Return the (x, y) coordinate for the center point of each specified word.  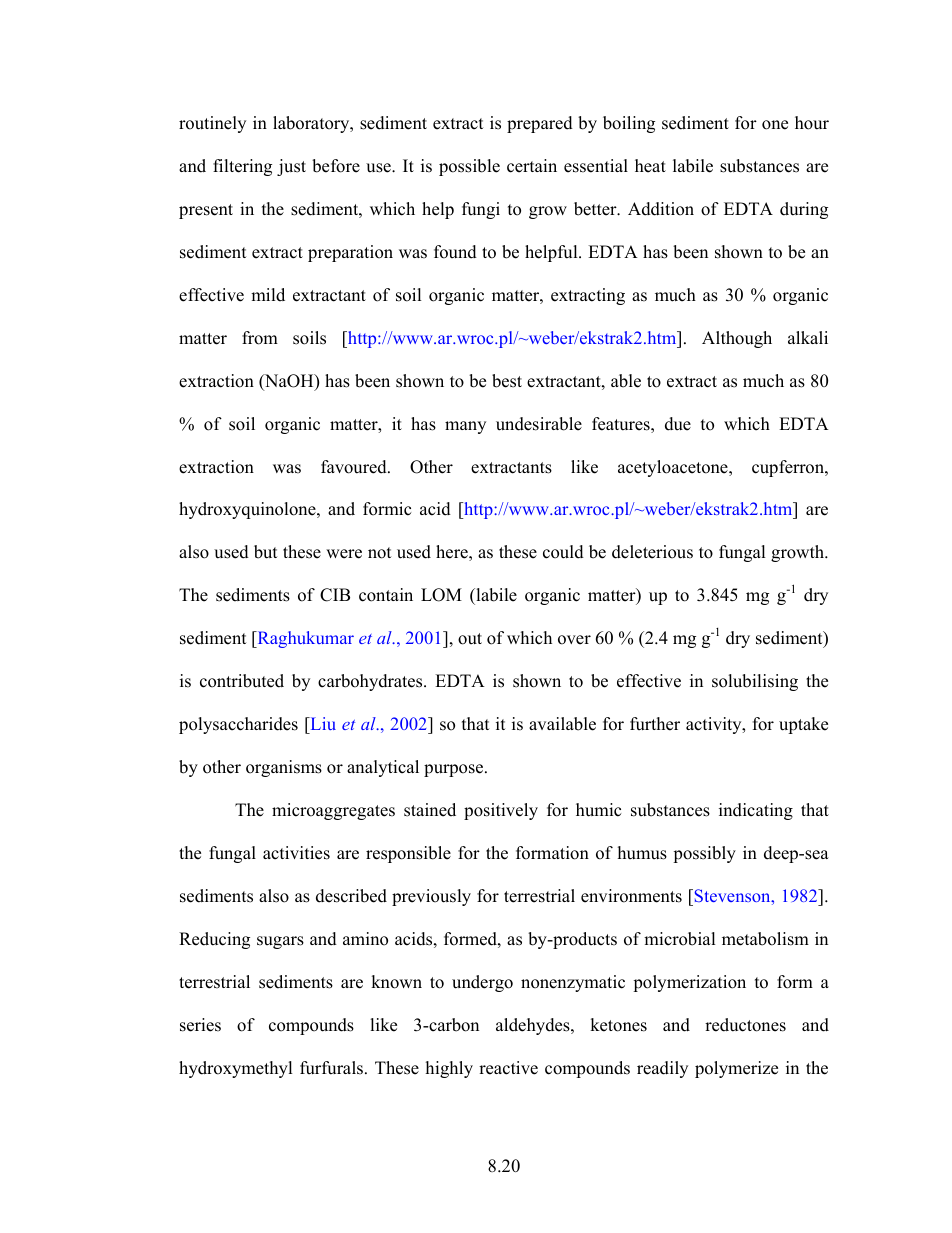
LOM (441, 595)
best (507, 381)
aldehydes (534, 1026)
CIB (335, 595)
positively (501, 811)
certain (532, 166)
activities (296, 853)
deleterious (652, 552)
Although (737, 339)
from (260, 338)
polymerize (736, 1069)
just (291, 167)
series (200, 1025)
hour (812, 123)
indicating (756, 811)
